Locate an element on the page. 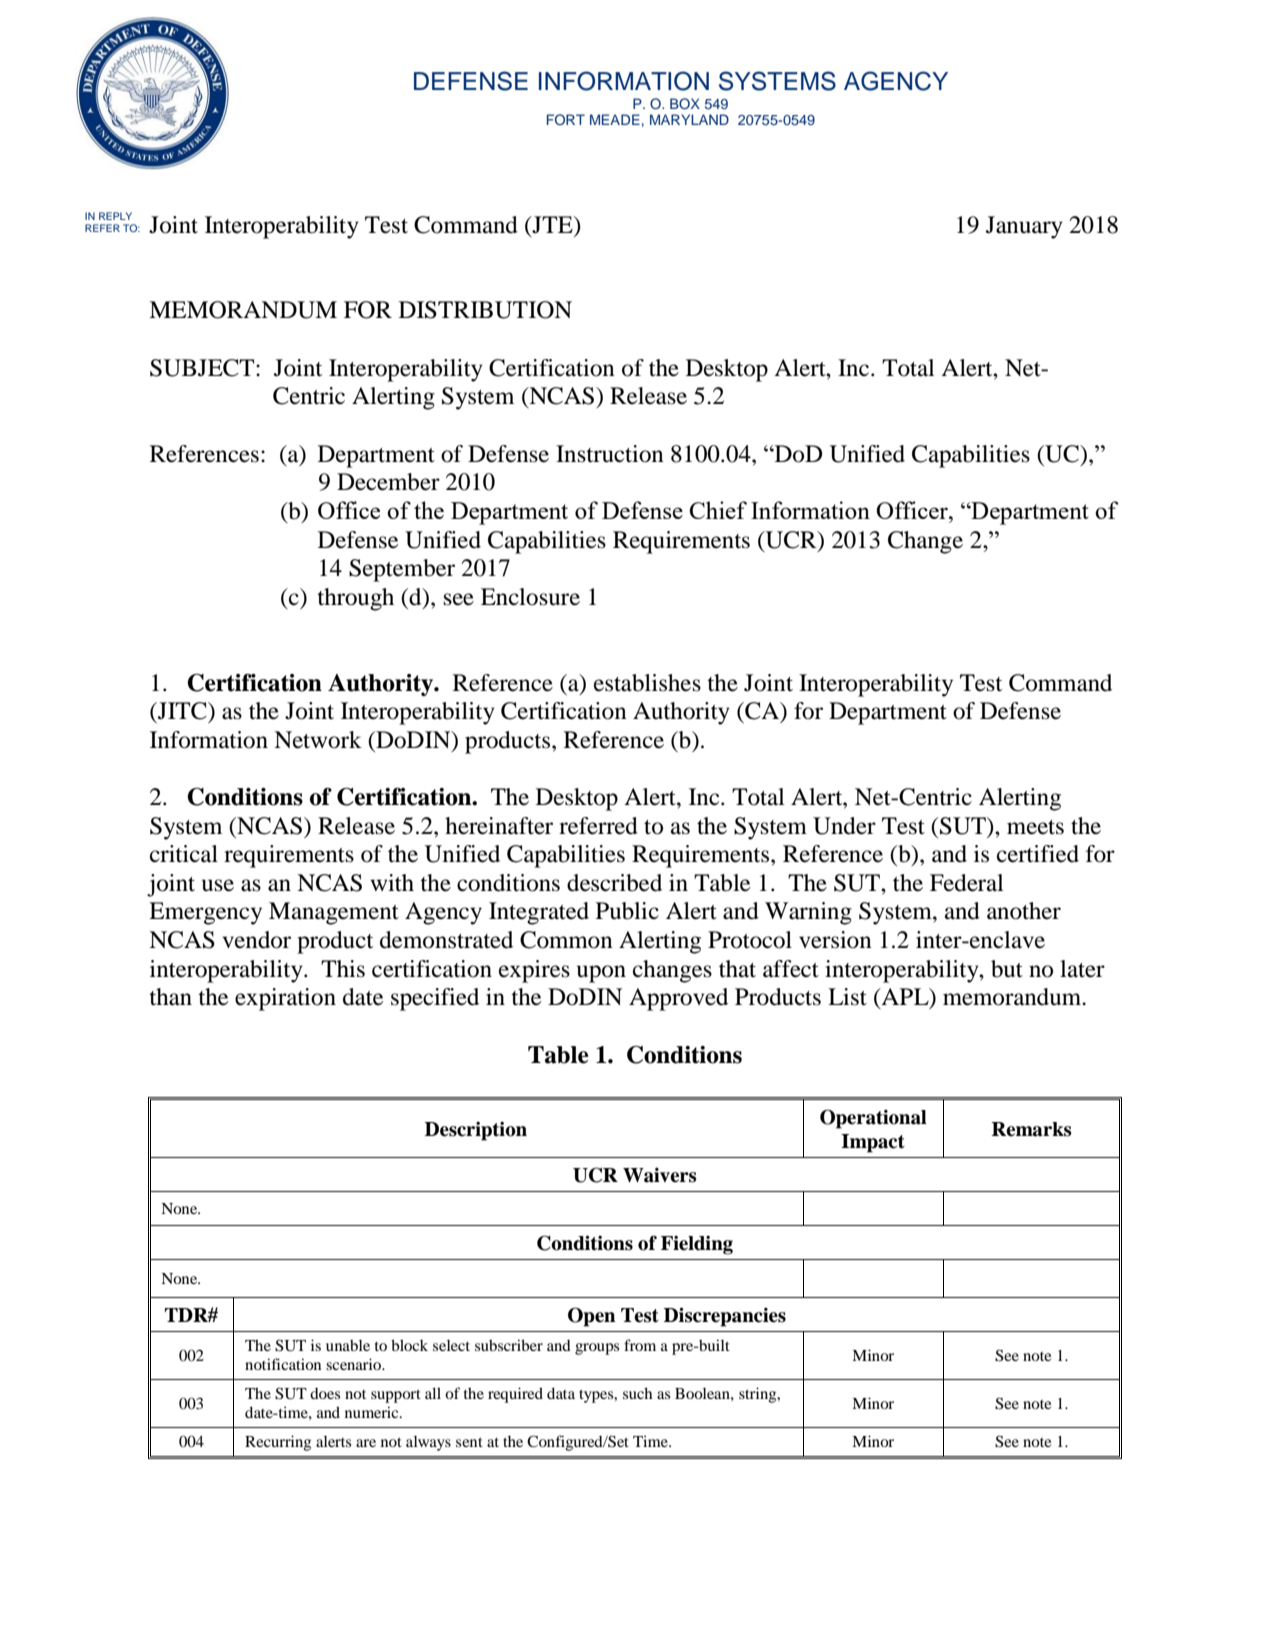 The image size is (1270, 1643). Enclosure is located at coordinates (530, 597).
